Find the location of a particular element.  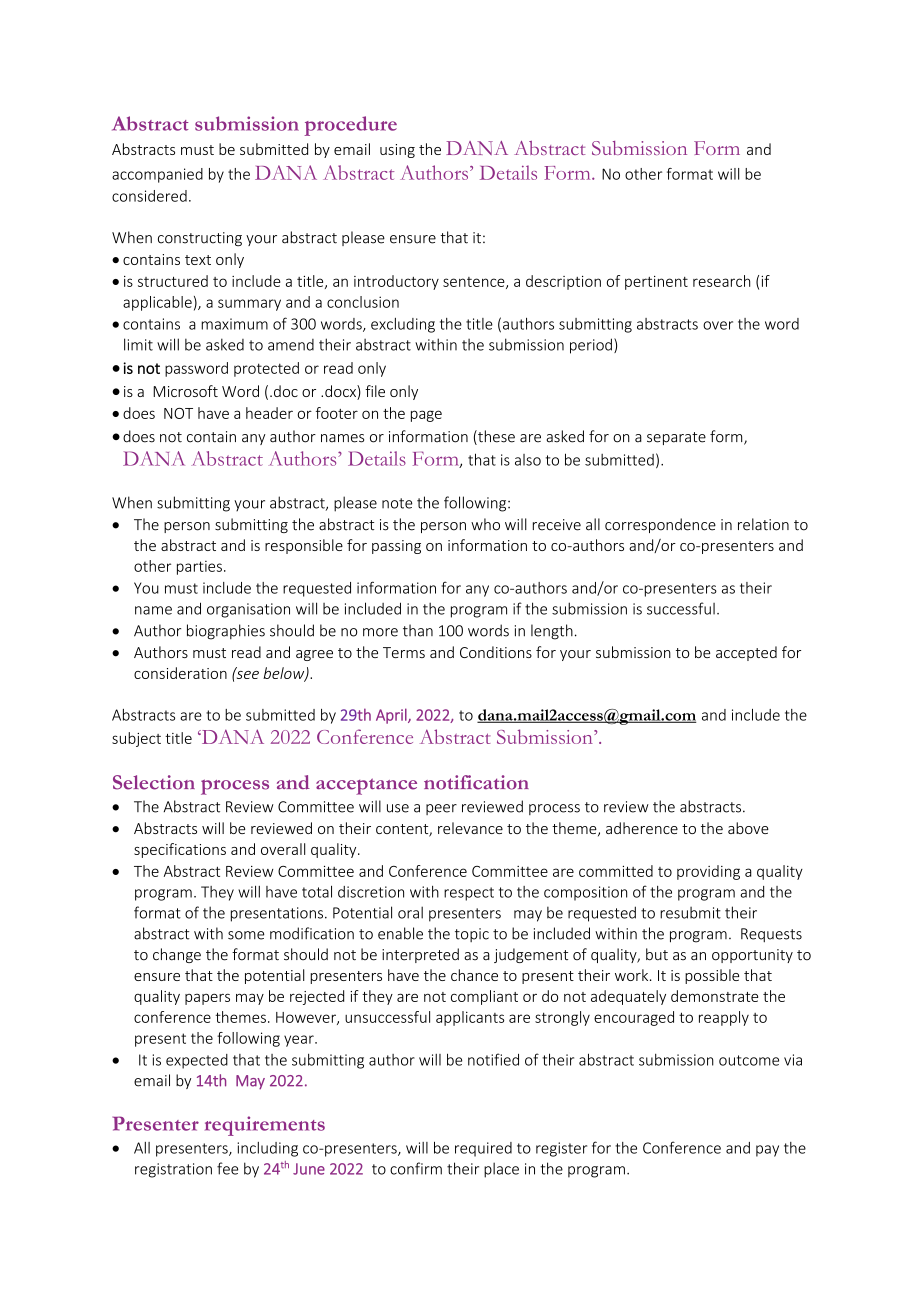

excluding is located at coordinates (403, 325).
